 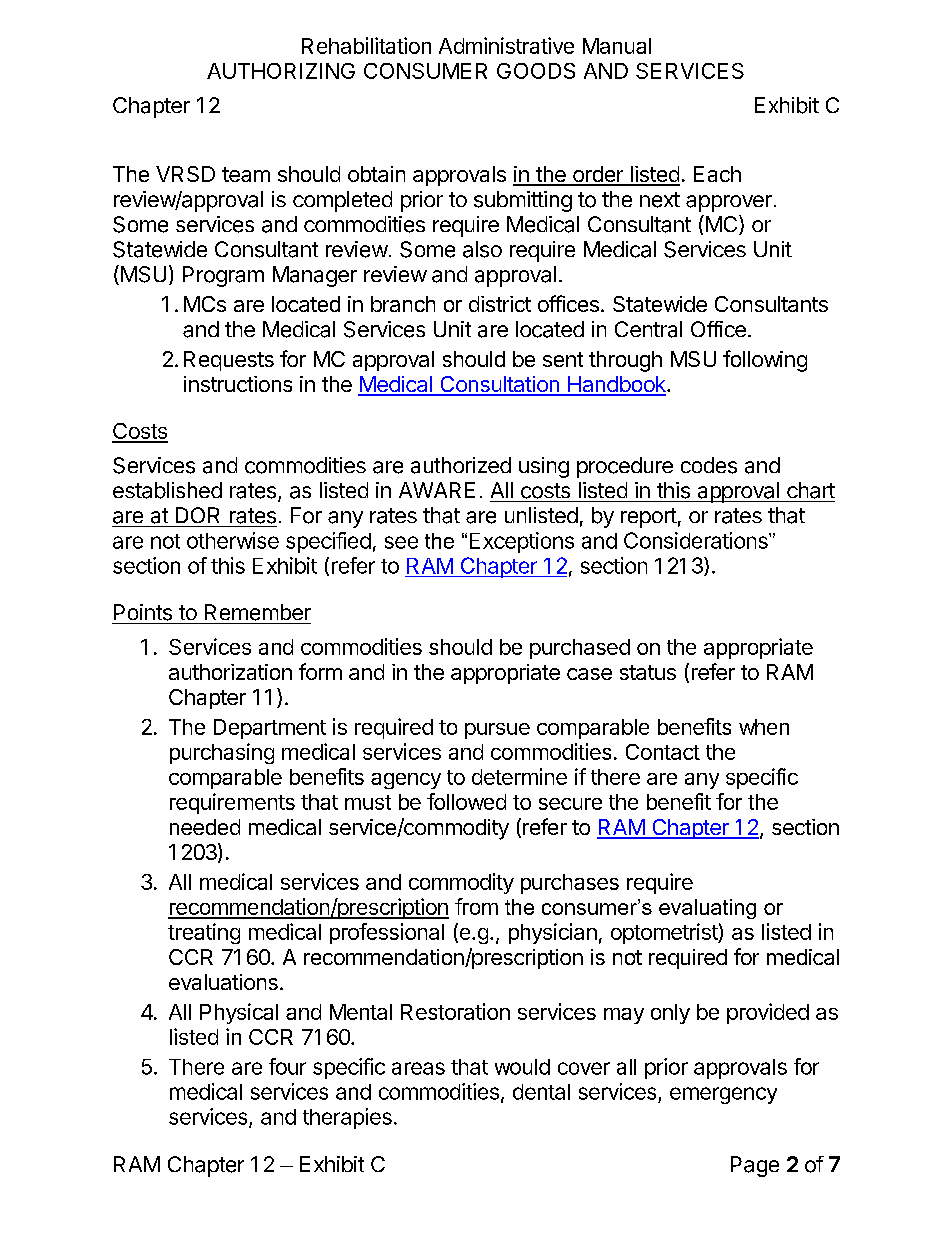 What do you see at coordinates (258, 612) in the screenshot?
I see `Remember` at bounding box center [258, 612].
